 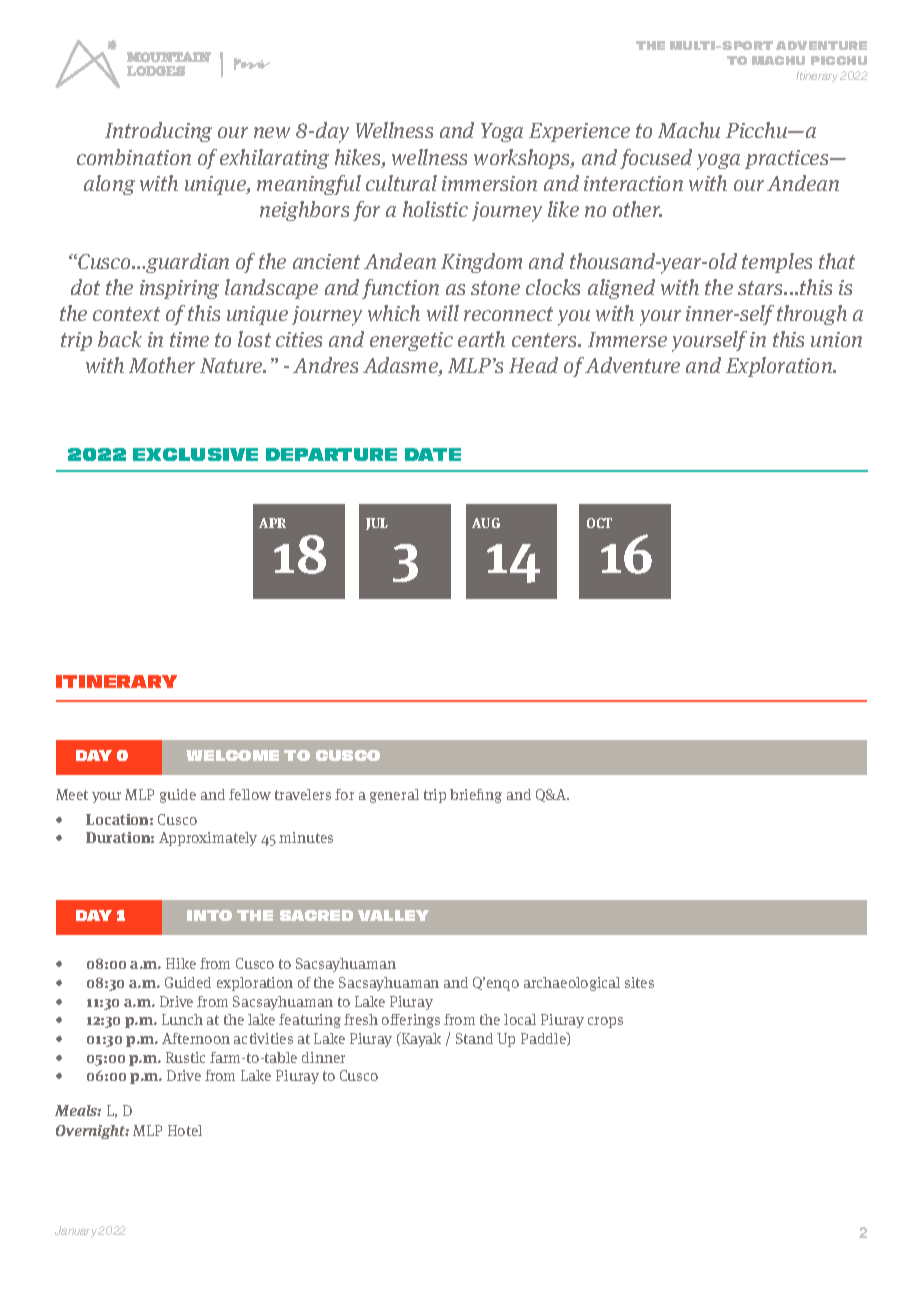 I want to click on practices, so click(x=788, y=159).
